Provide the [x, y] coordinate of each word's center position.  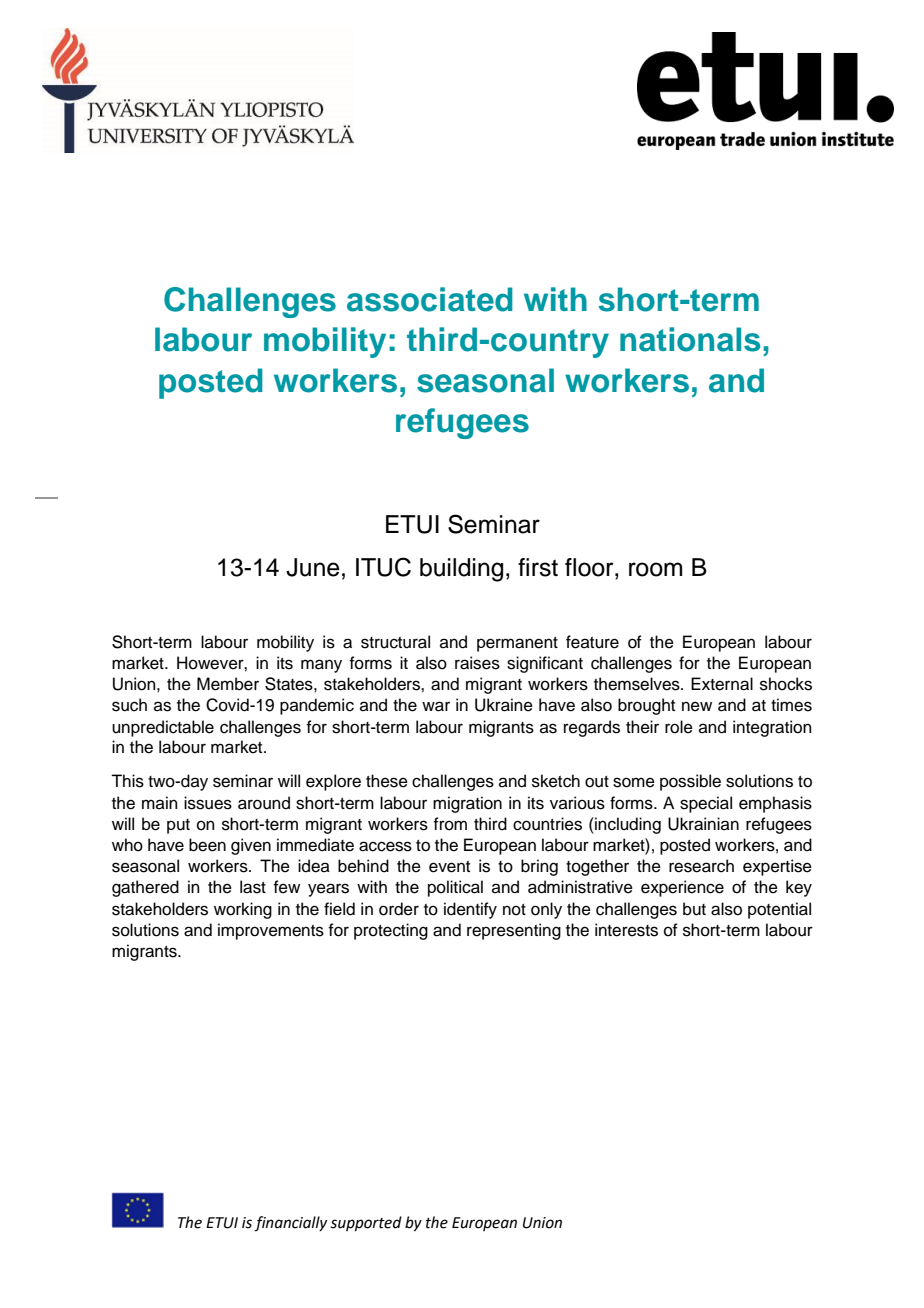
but [694, 909]
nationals [690, 339]
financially [290, 1224]
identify [470, 910]
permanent [517, 644]
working [243, 910]
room [655, 569]
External [722, 684]
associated [430, 299]
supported [366, 1223]
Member [228, 684]
